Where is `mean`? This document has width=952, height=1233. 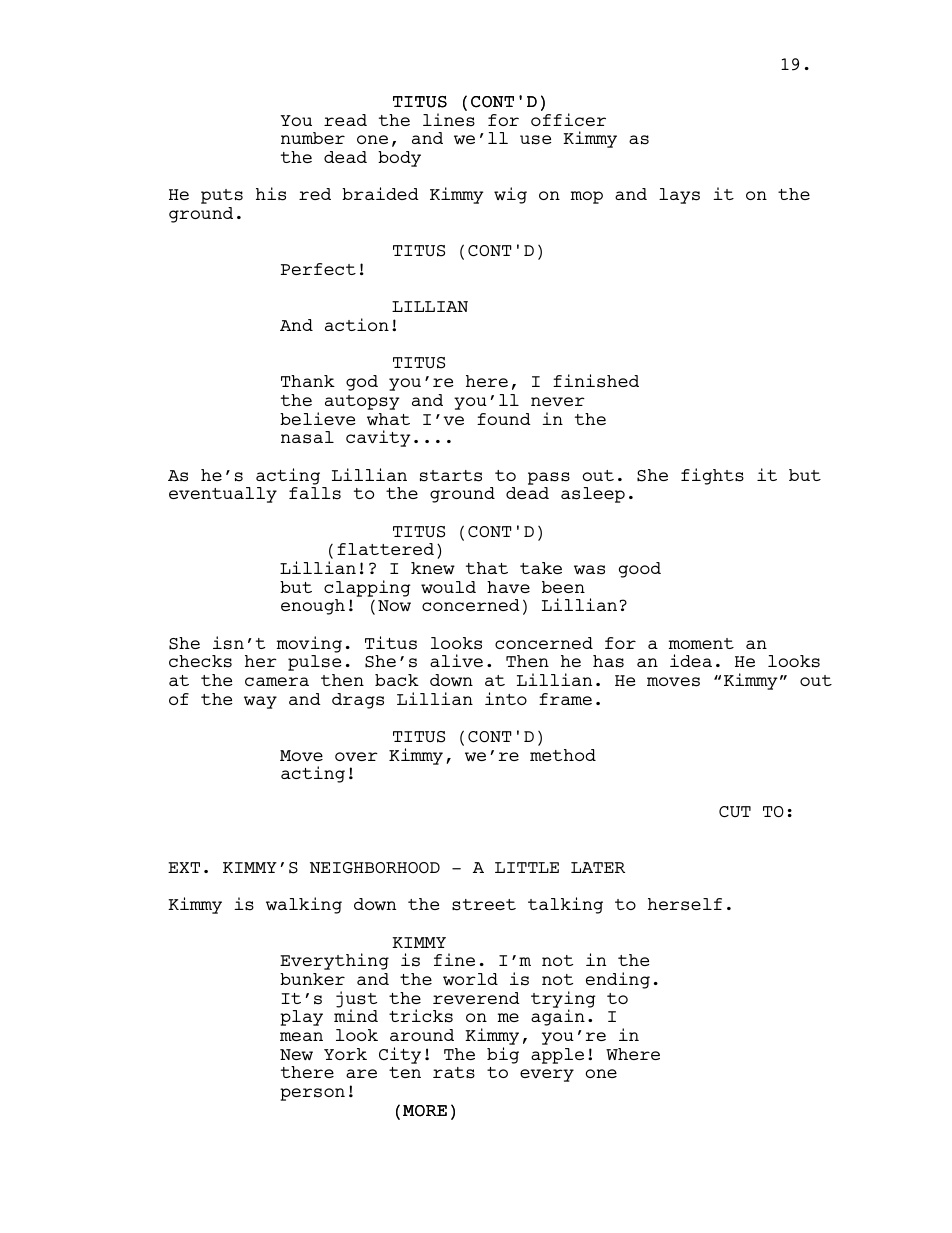
mean is located at coordinates (301, 1036).
